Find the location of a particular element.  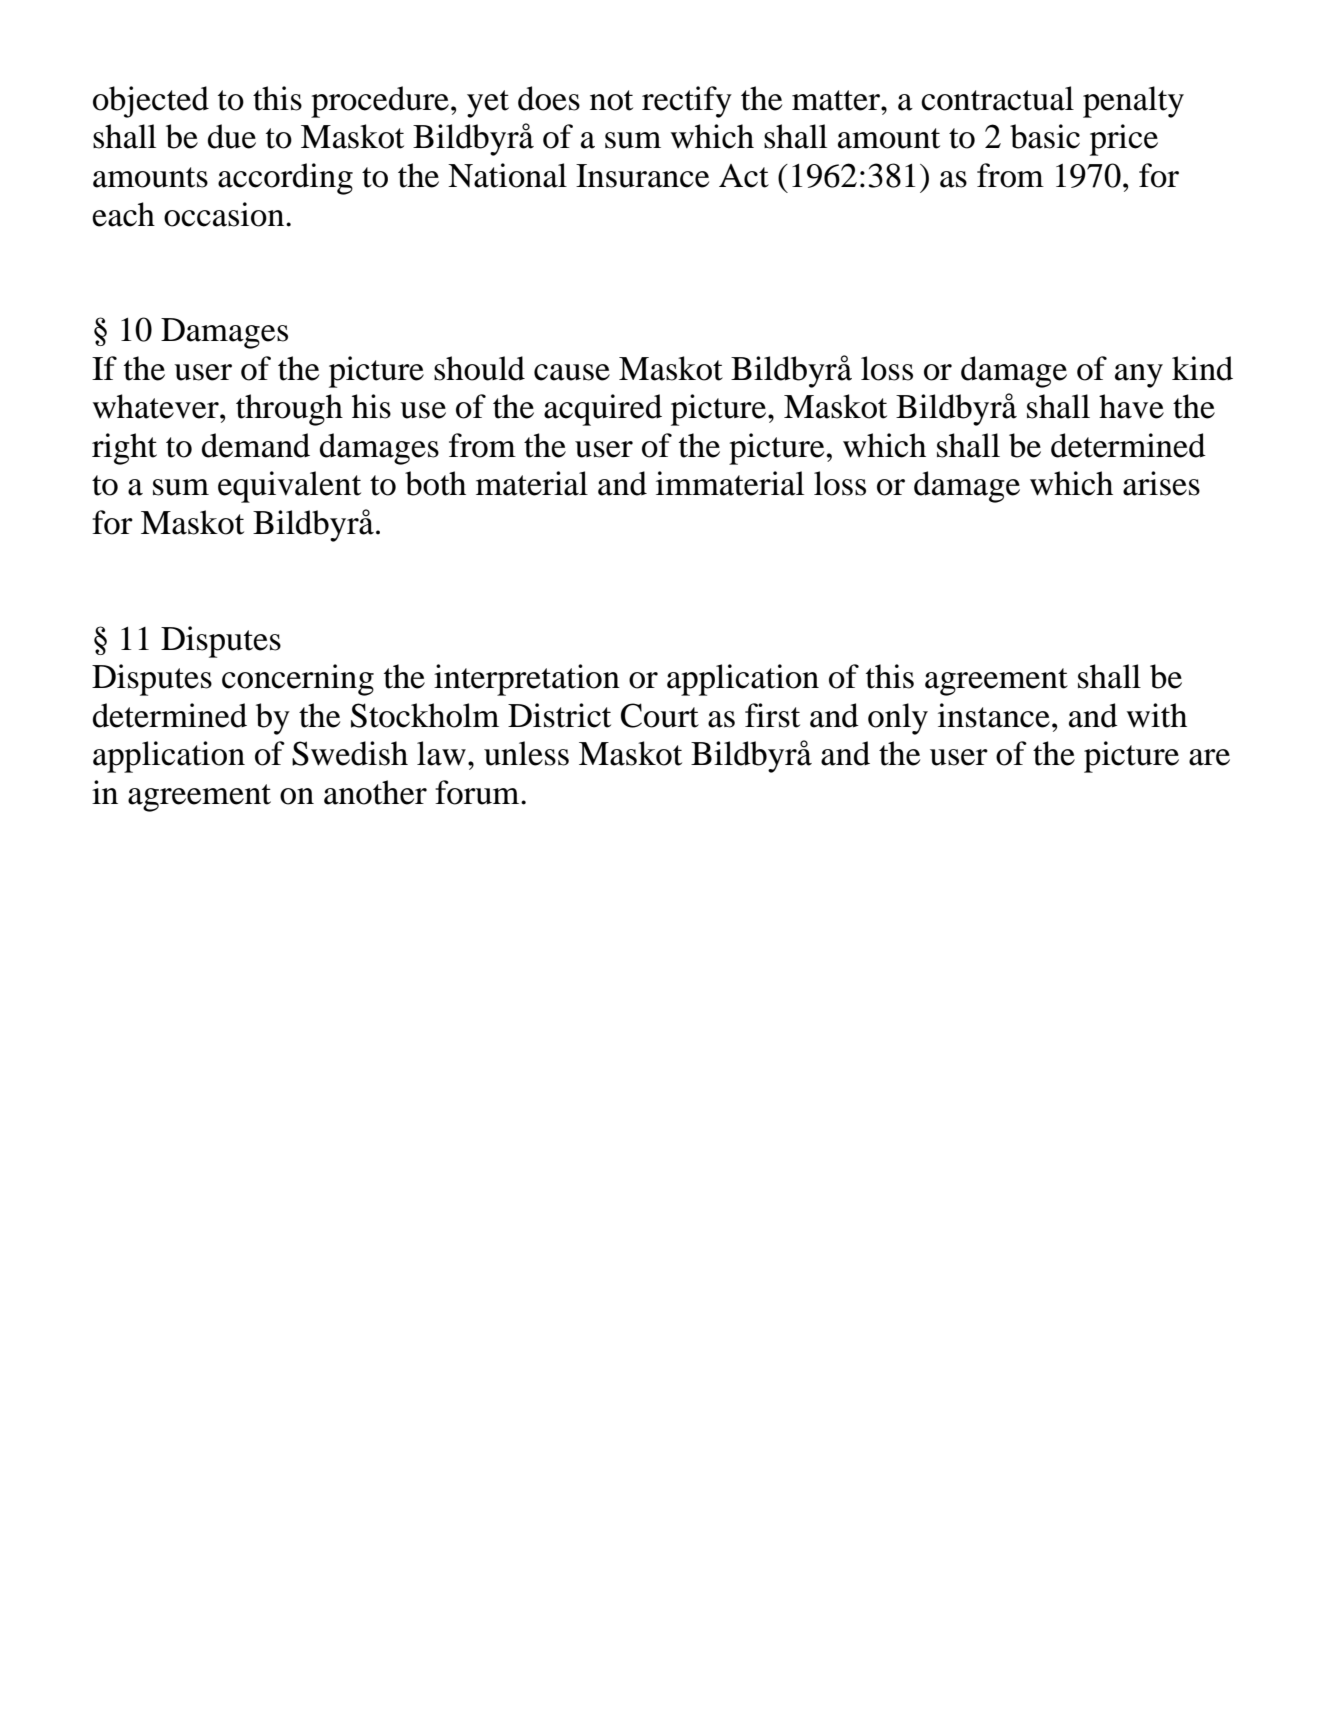

rectify is located at coordinates (687, 102).
